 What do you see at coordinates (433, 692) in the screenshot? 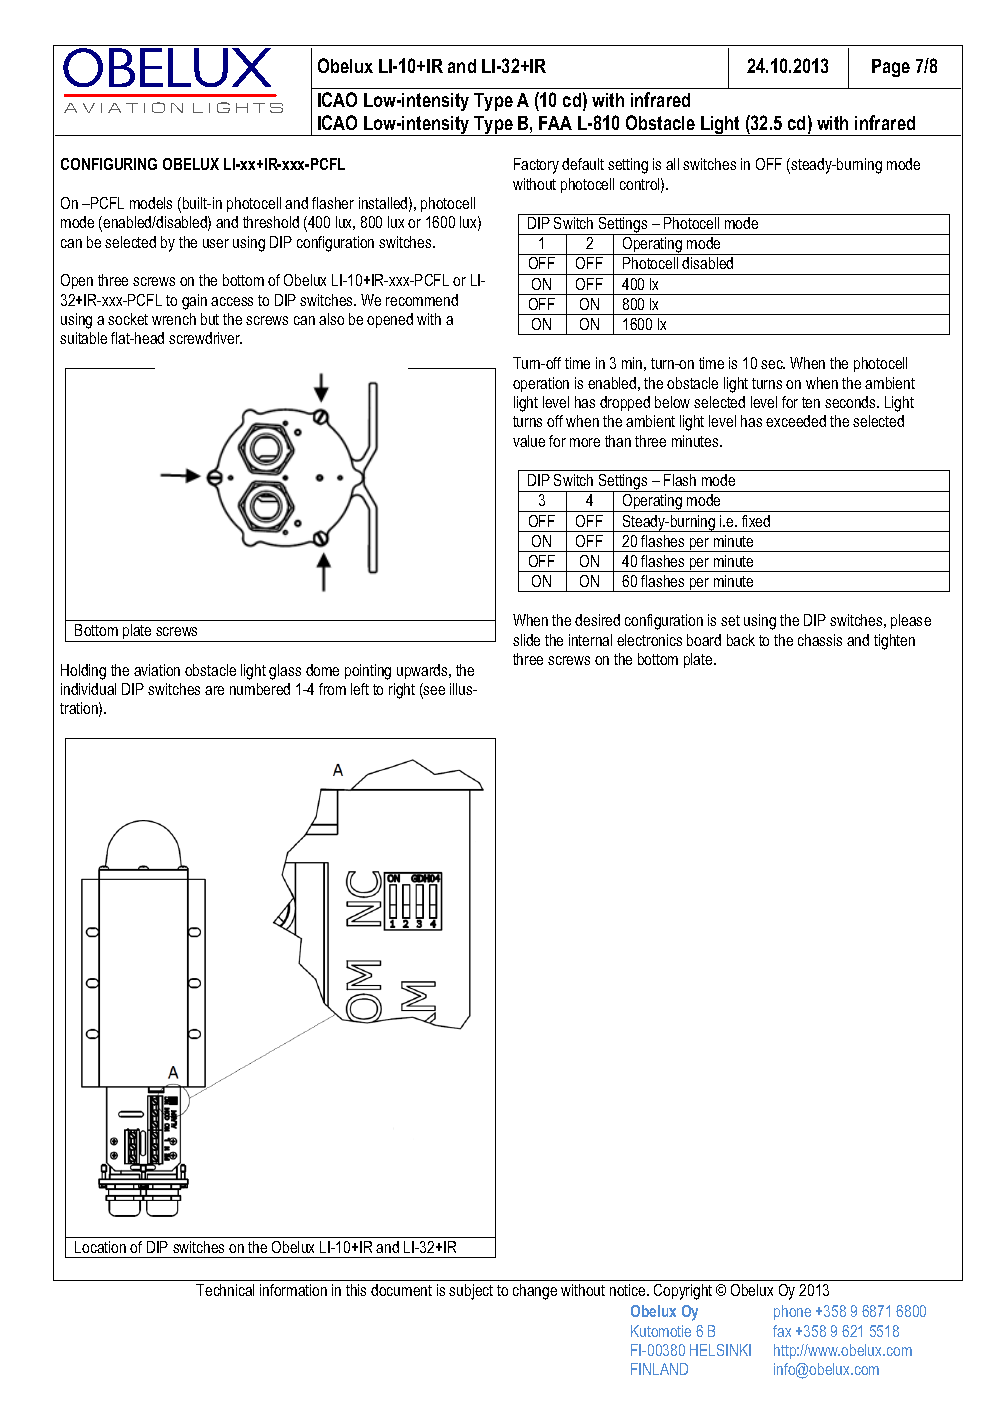
I see `see` at bounding box center [433, 692].
